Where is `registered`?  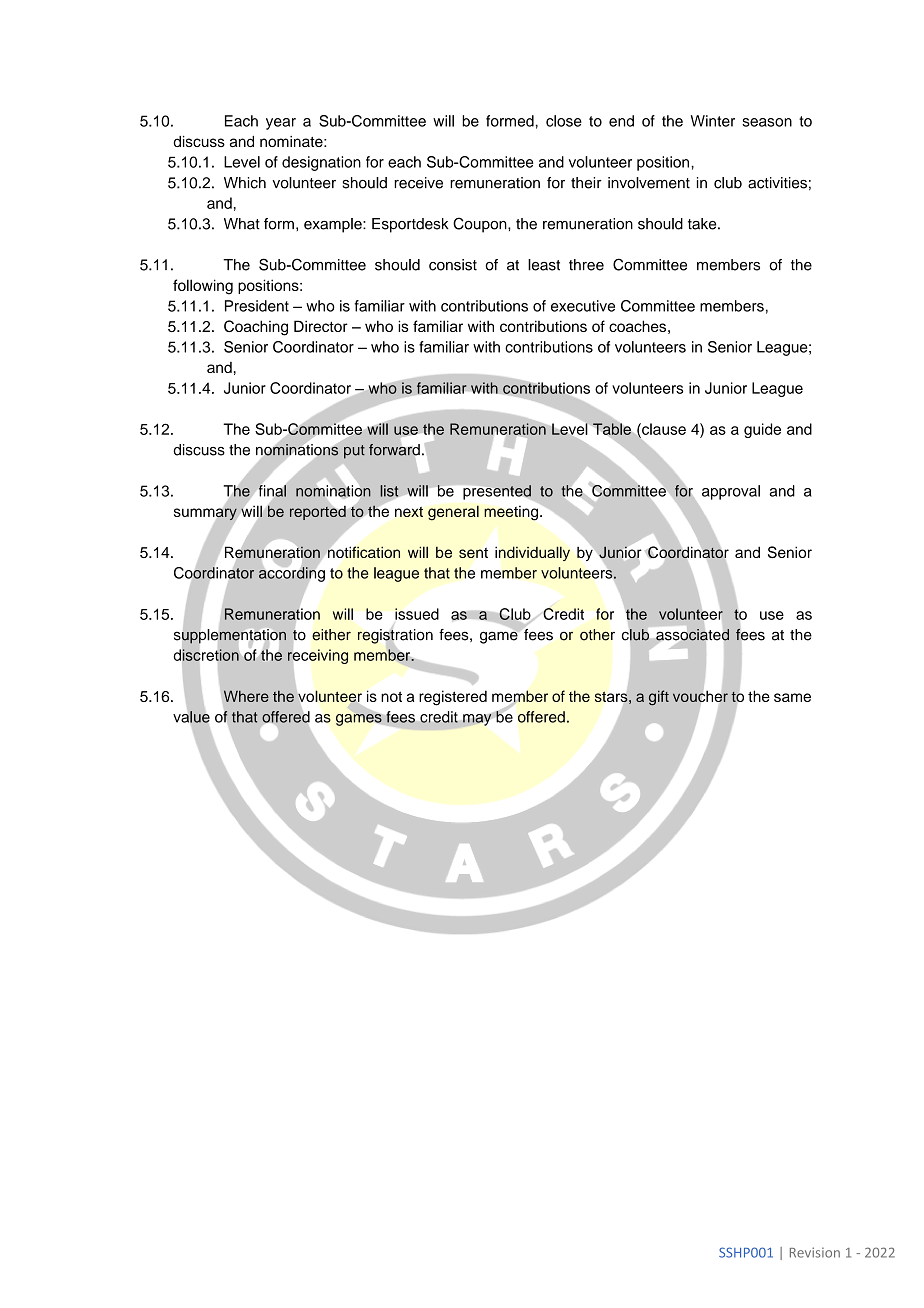 registered is located at coordinates (453, 698).
